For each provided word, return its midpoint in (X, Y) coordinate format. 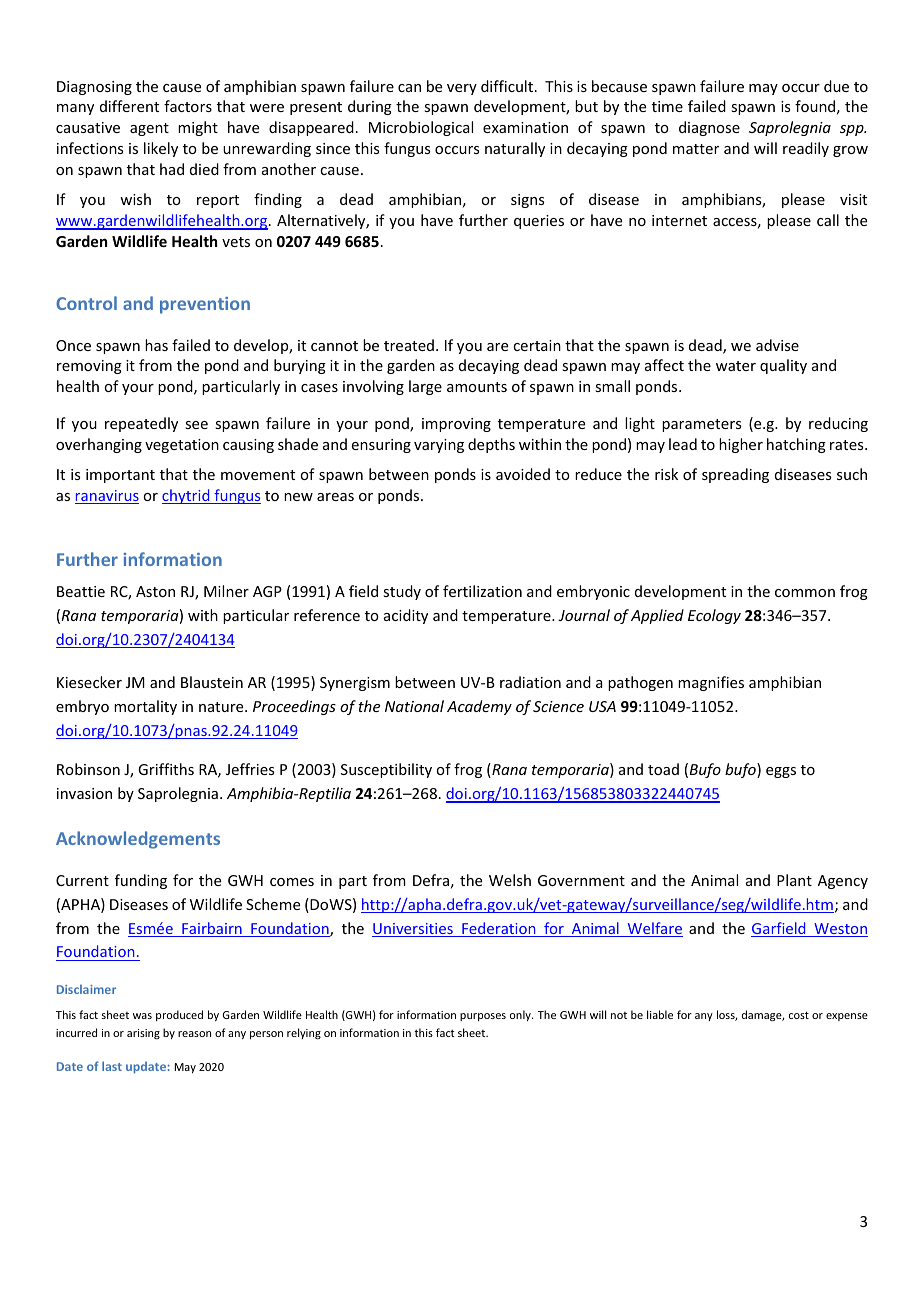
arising (143, 1034)
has (156, 345)
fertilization (482, 591)
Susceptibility (386, 770)
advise (777, 345)
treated (409, 345)
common (805, 593)
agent (149, 129)
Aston (155, 591)
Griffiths (166, 769)
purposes (483, 1017)
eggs (781, 772)
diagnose (709, 128)
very (462, 89)
